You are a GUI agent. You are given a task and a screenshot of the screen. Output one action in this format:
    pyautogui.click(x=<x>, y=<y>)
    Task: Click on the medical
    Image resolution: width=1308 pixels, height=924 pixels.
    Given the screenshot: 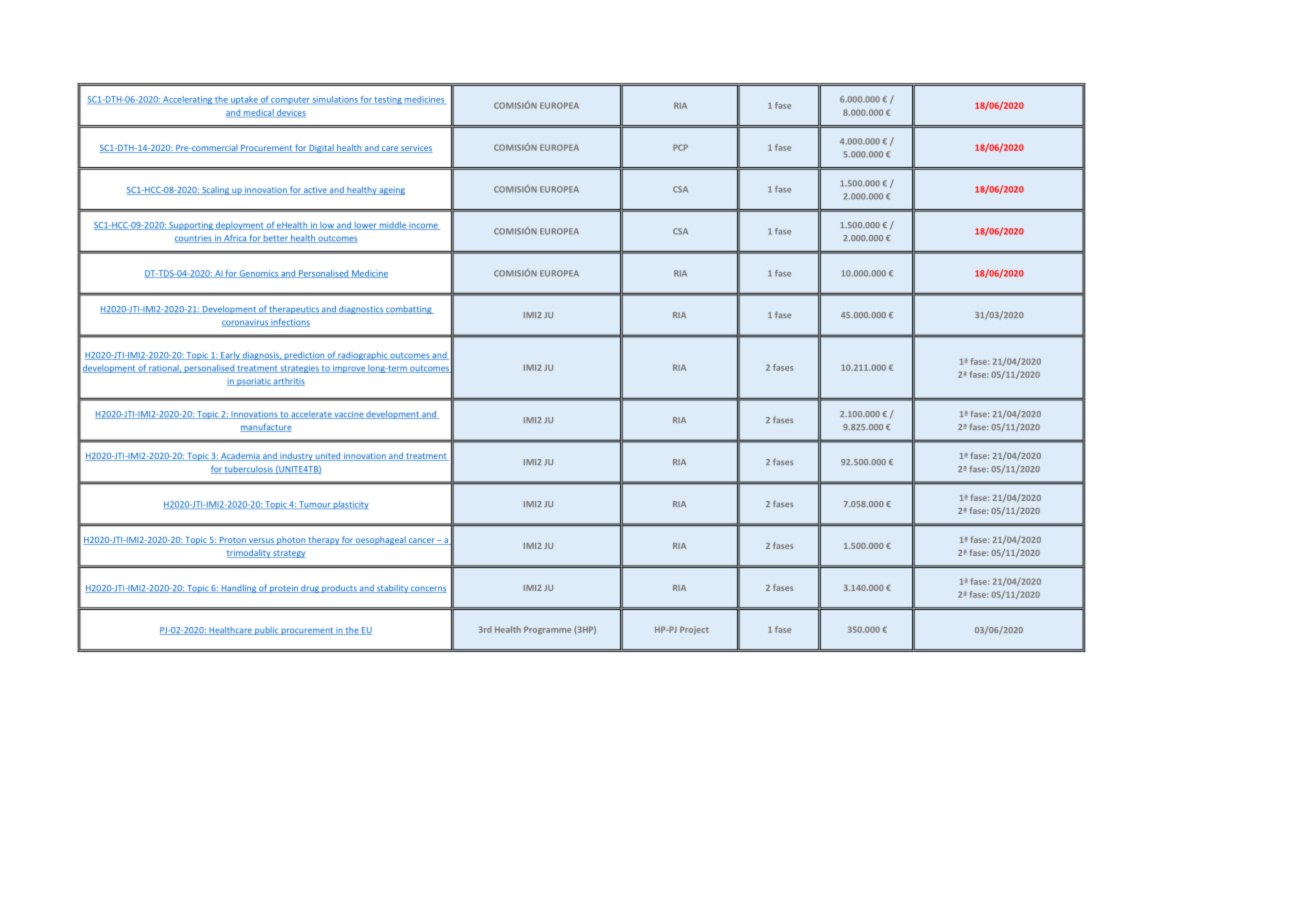 What is the action you would take?
    pyautogui.click(x=258, y=113)
